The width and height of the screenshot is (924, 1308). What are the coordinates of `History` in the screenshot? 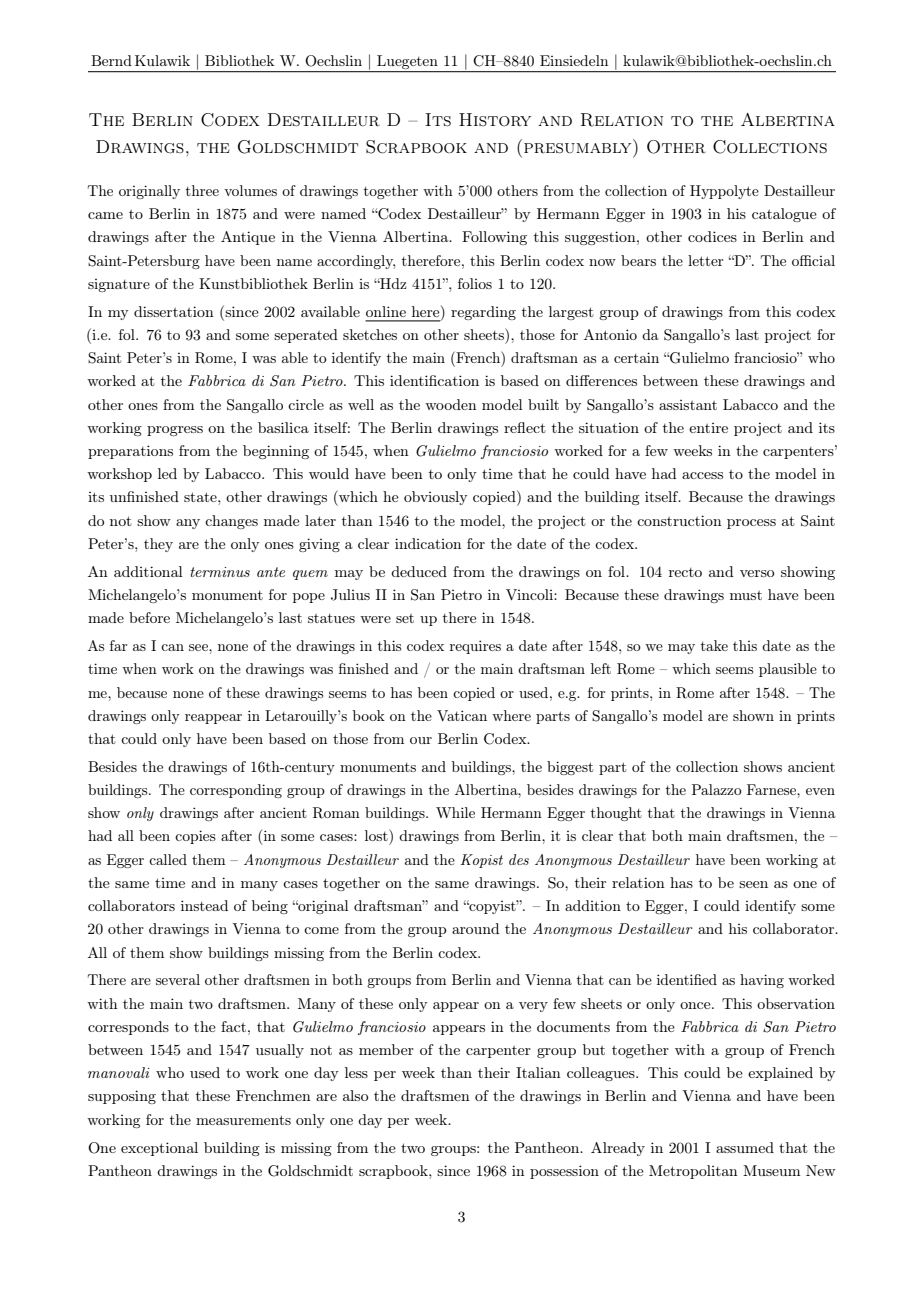 It's located at (495, 120).
